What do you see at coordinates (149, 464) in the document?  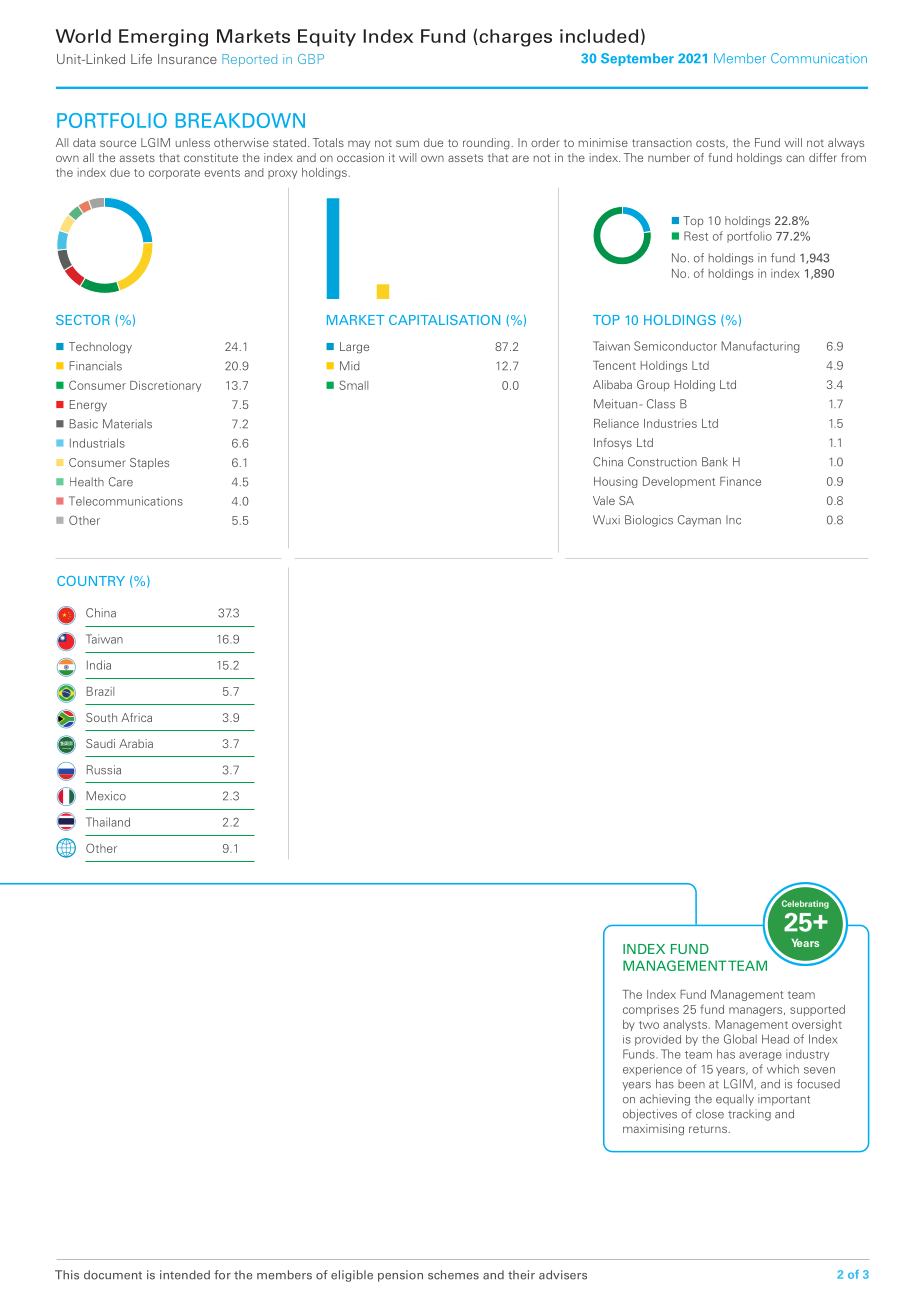 I see `Staples` at bounding box center [149, 464].
